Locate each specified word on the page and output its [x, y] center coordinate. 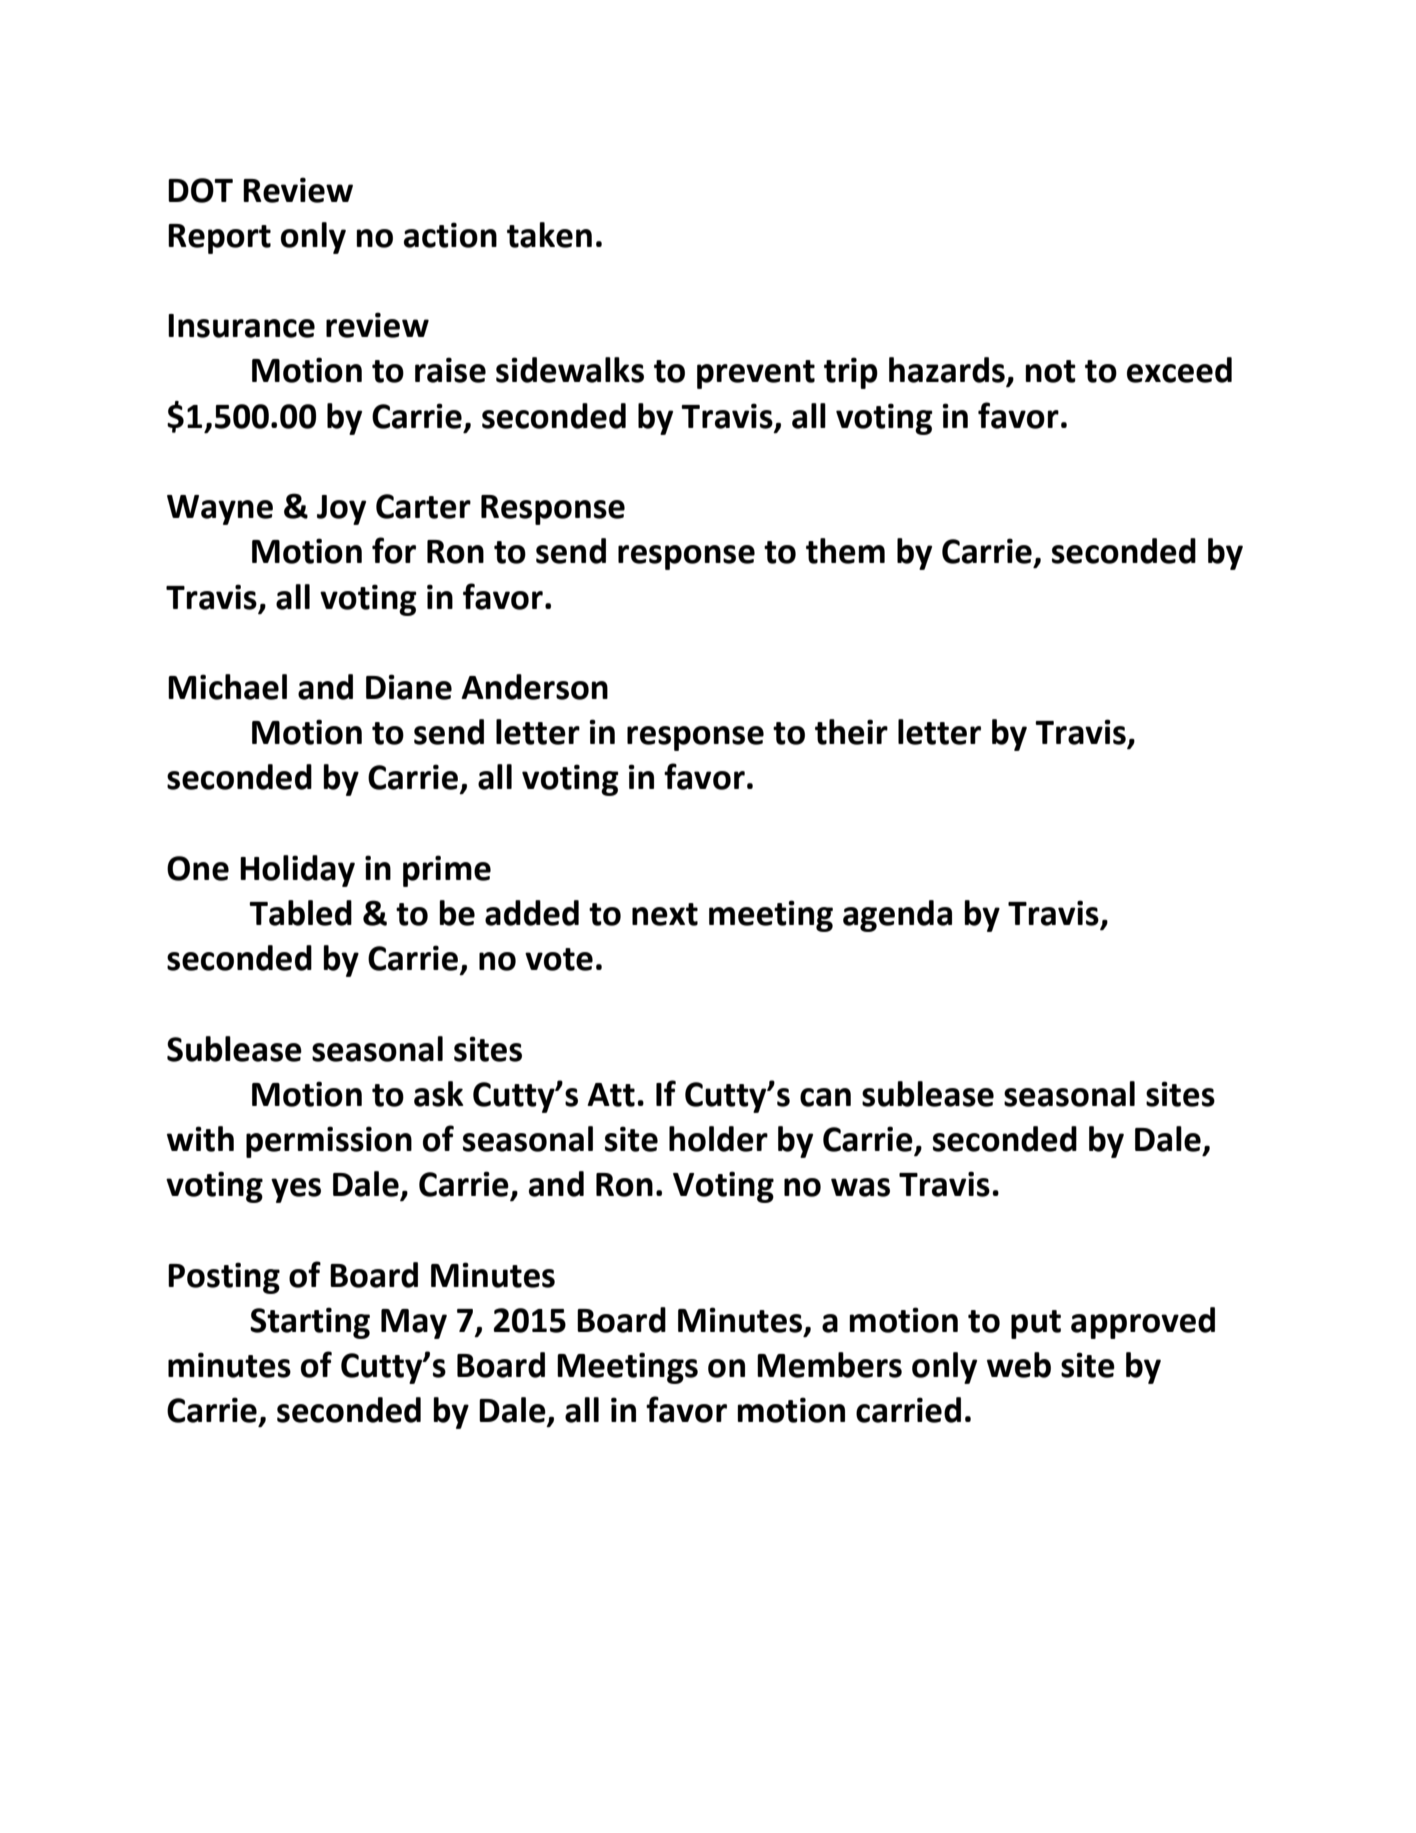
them [845, 551]
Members [829, 1365]
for [394, 550]
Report [219, 239]
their [851, 732]
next [665, 914]
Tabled [300, 913]
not [1050, 371]
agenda [897, 916]
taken [549, 235]
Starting [310, 1323]
